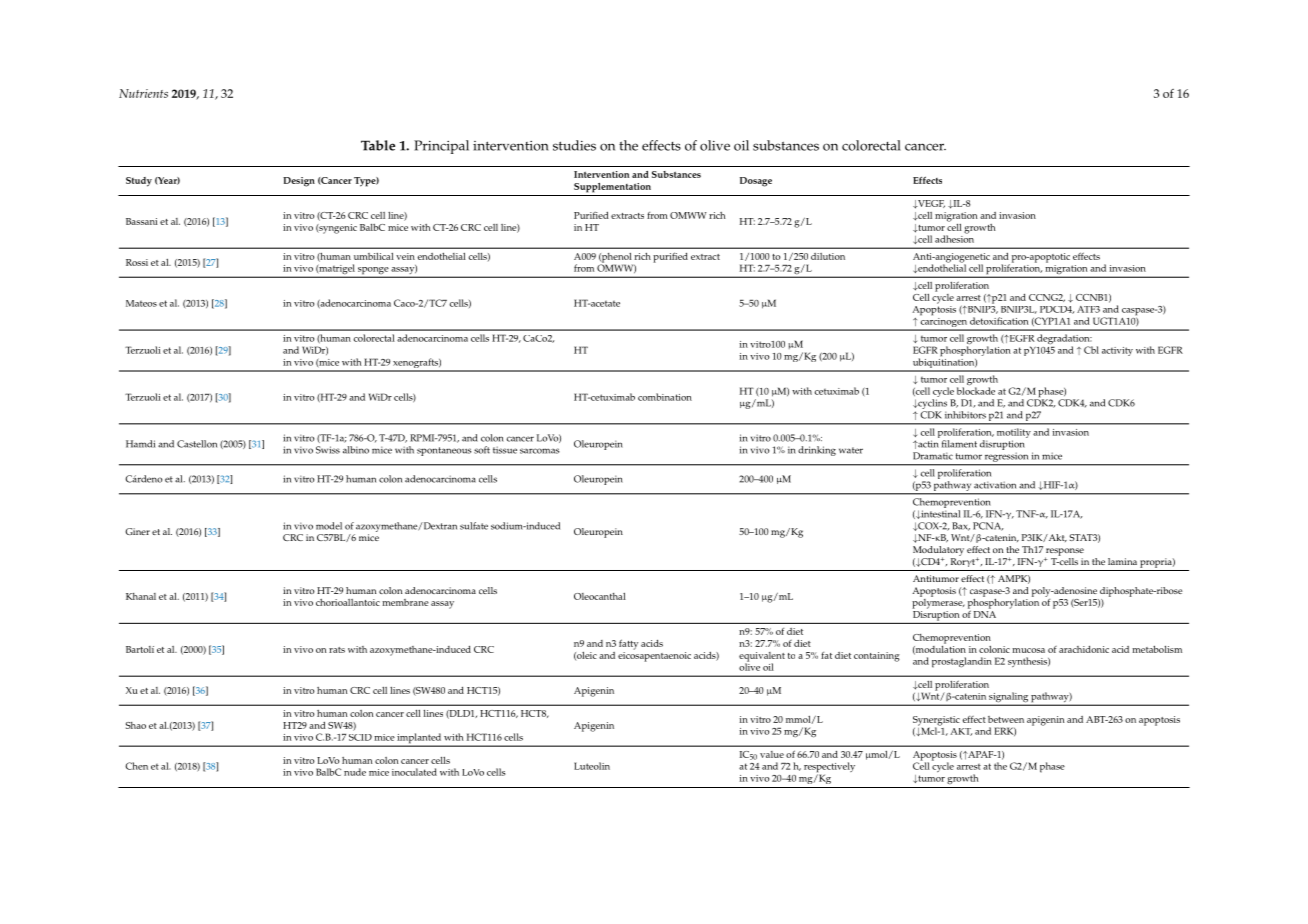 This image has height=924, width=1308. I want to click on Luteolin, so click(592, 766).
